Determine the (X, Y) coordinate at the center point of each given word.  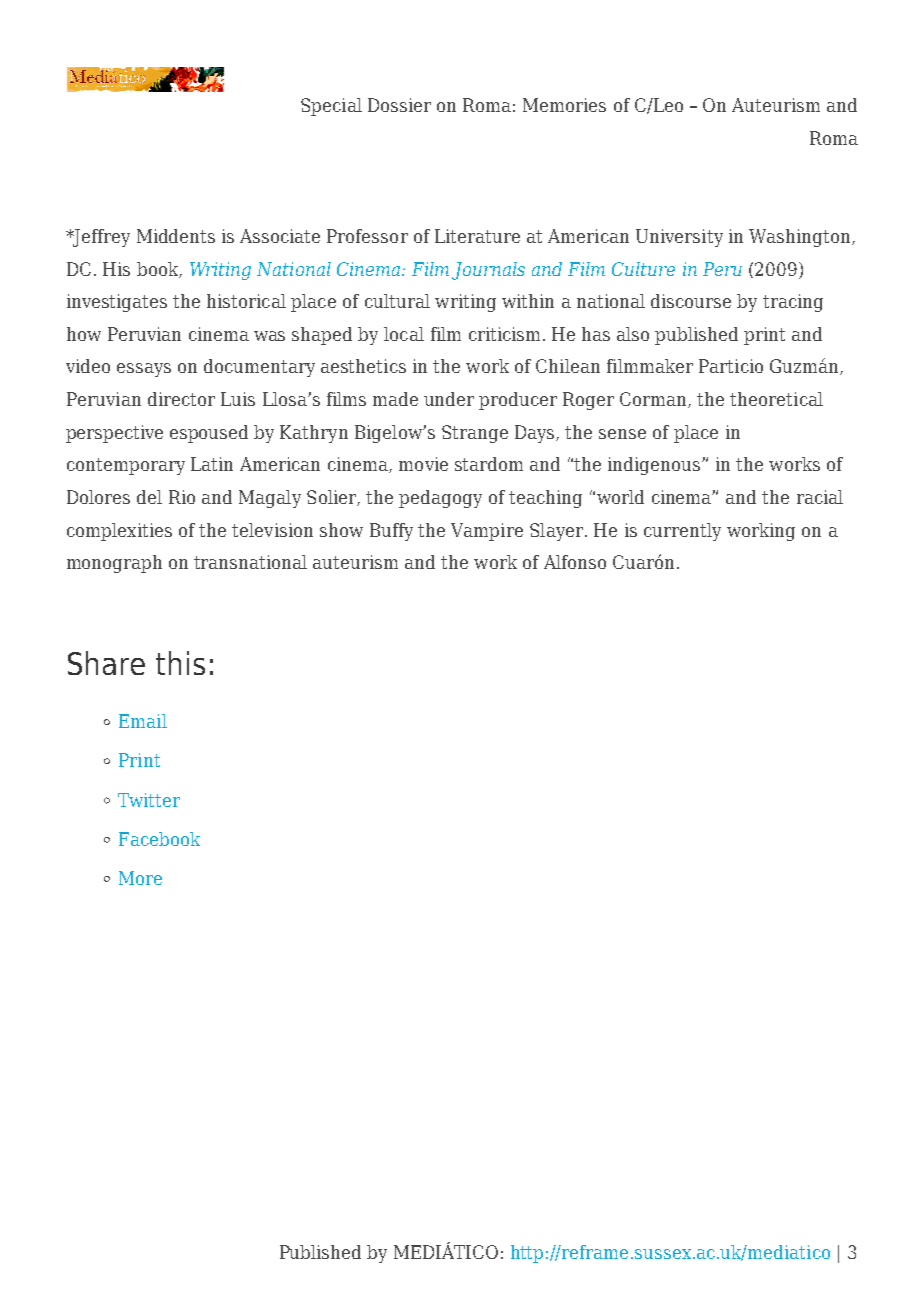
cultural (397, 301)
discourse (691, 301)
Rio (182, 497)
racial (820, 497)
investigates (117, 303)
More (140, 878)
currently (682, 532)
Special (331, 107)
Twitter (149, 800)
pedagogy (440, 499)
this (180, 663)
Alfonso (575, 562)
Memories (564, 105)
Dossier (399, 105)
